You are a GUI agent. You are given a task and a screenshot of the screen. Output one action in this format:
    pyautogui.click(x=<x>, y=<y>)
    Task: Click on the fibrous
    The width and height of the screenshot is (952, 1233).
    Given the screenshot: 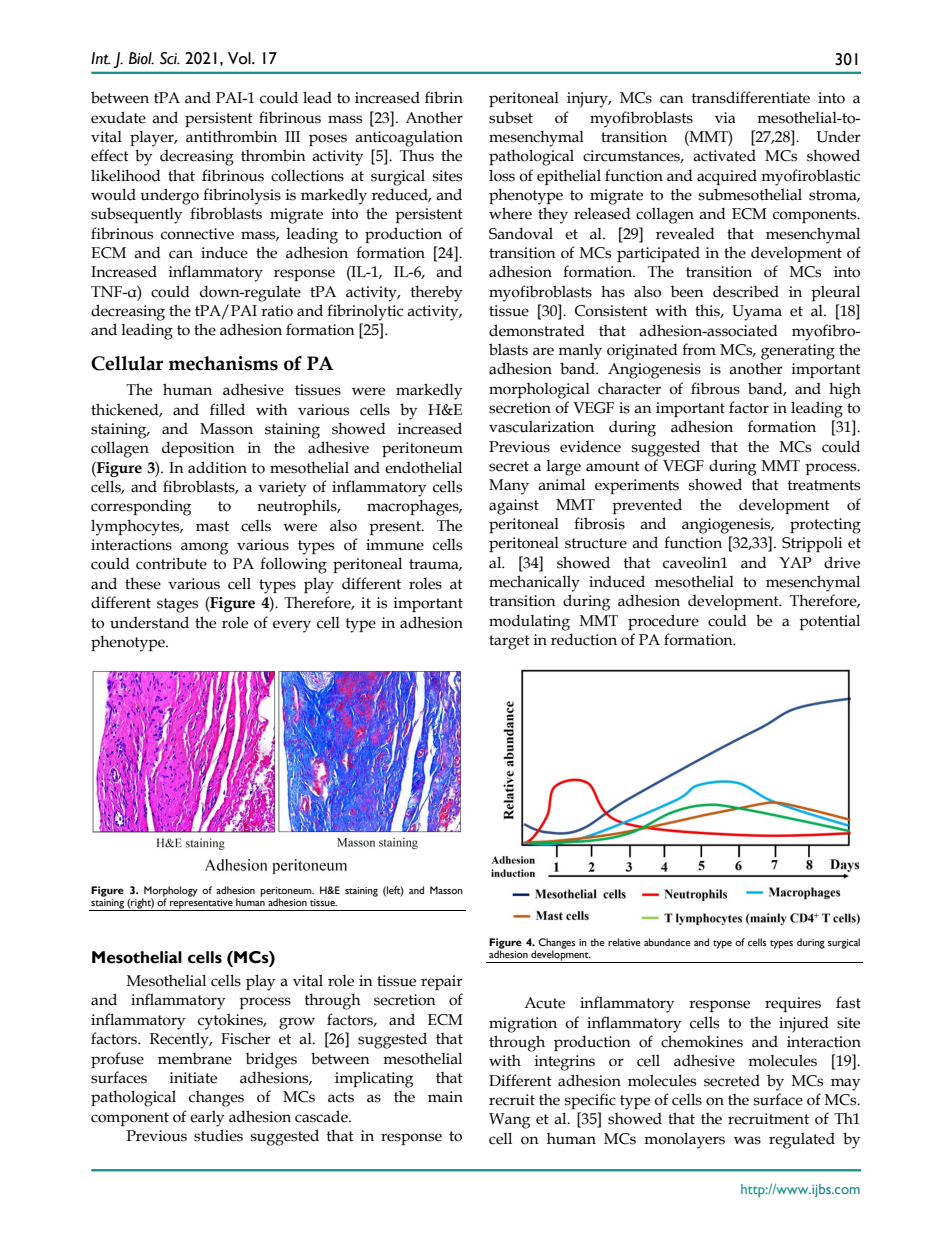 What is the action you would take?
    pyautogui.click(x=715, y=388)
